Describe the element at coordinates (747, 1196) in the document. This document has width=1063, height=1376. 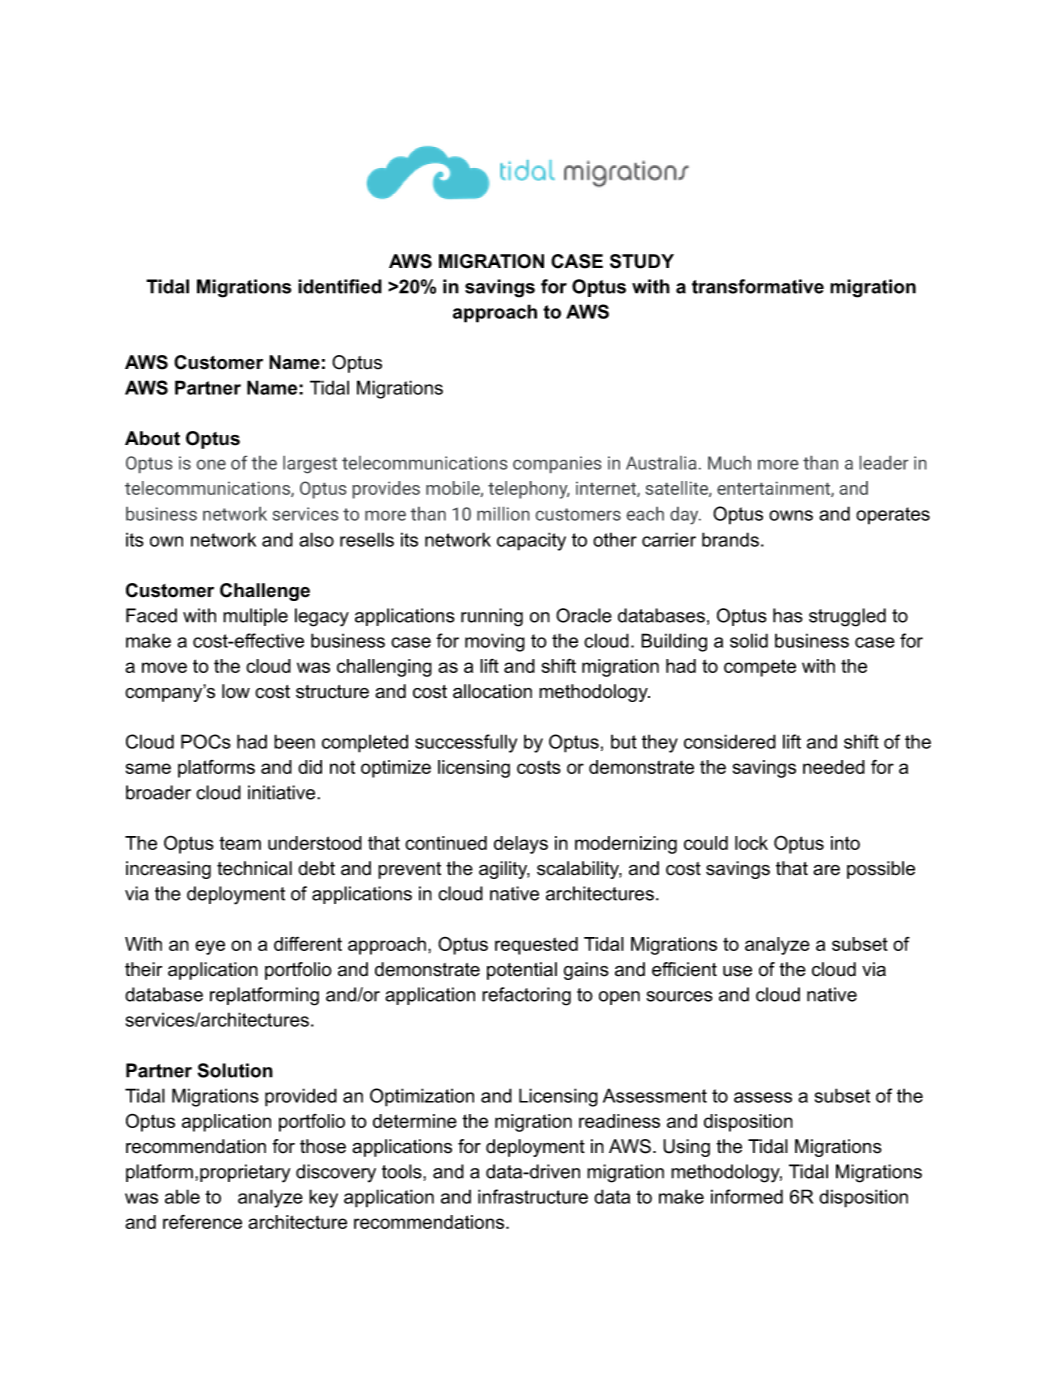
I see `informed` at that location.
